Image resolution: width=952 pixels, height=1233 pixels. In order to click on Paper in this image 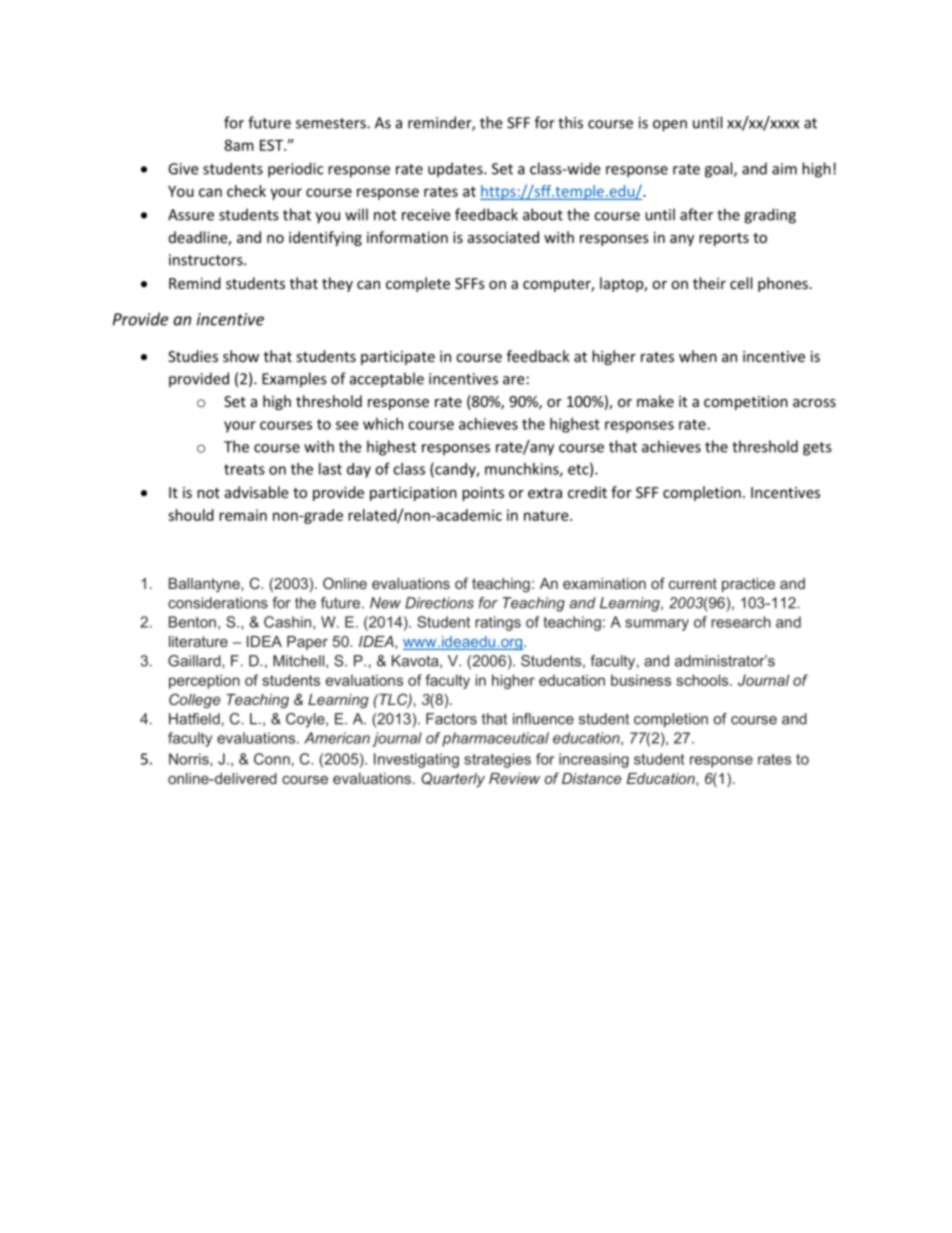, I will do `click(307, 643)`.
